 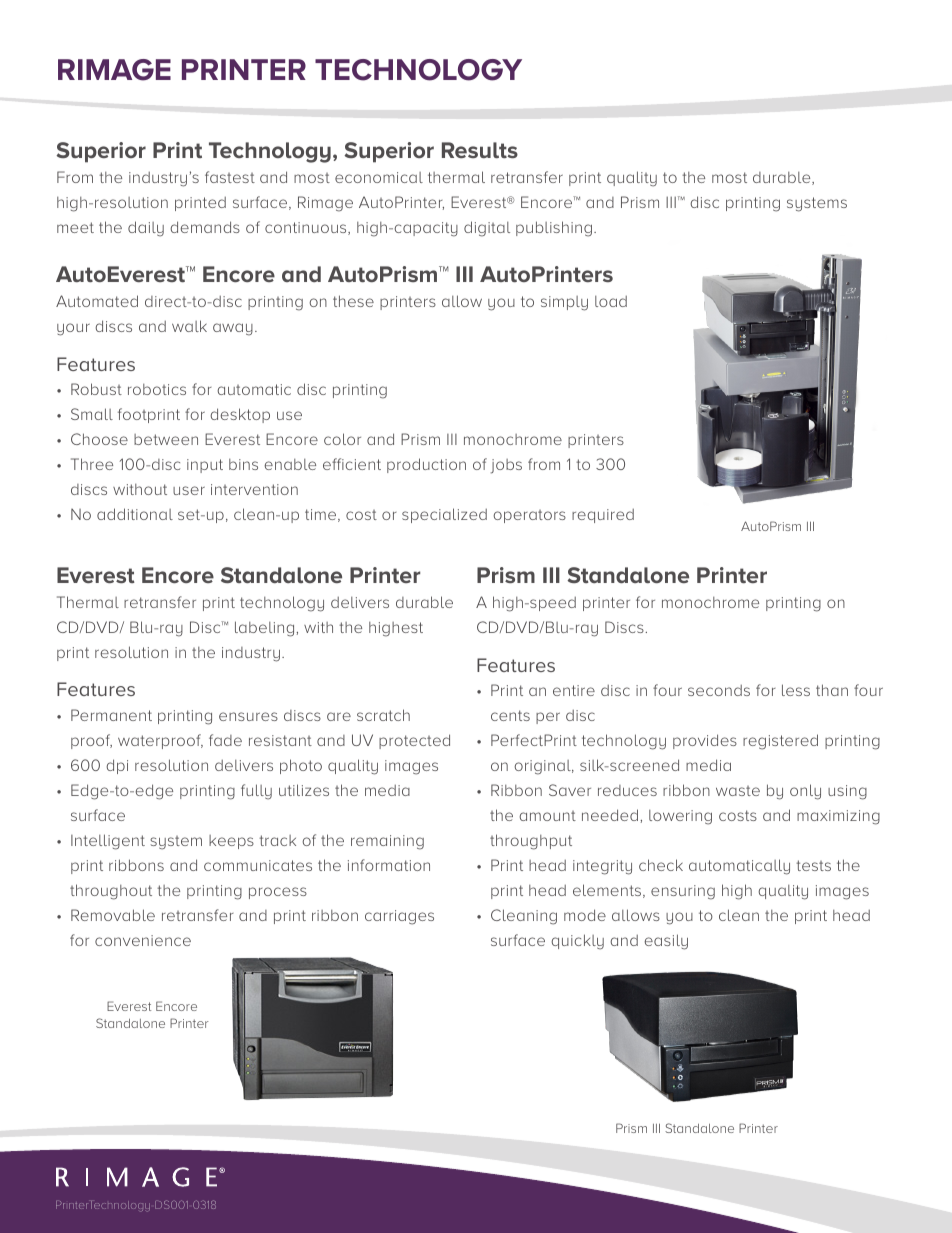 I want to click on cents, so click(x=510, y=715).
